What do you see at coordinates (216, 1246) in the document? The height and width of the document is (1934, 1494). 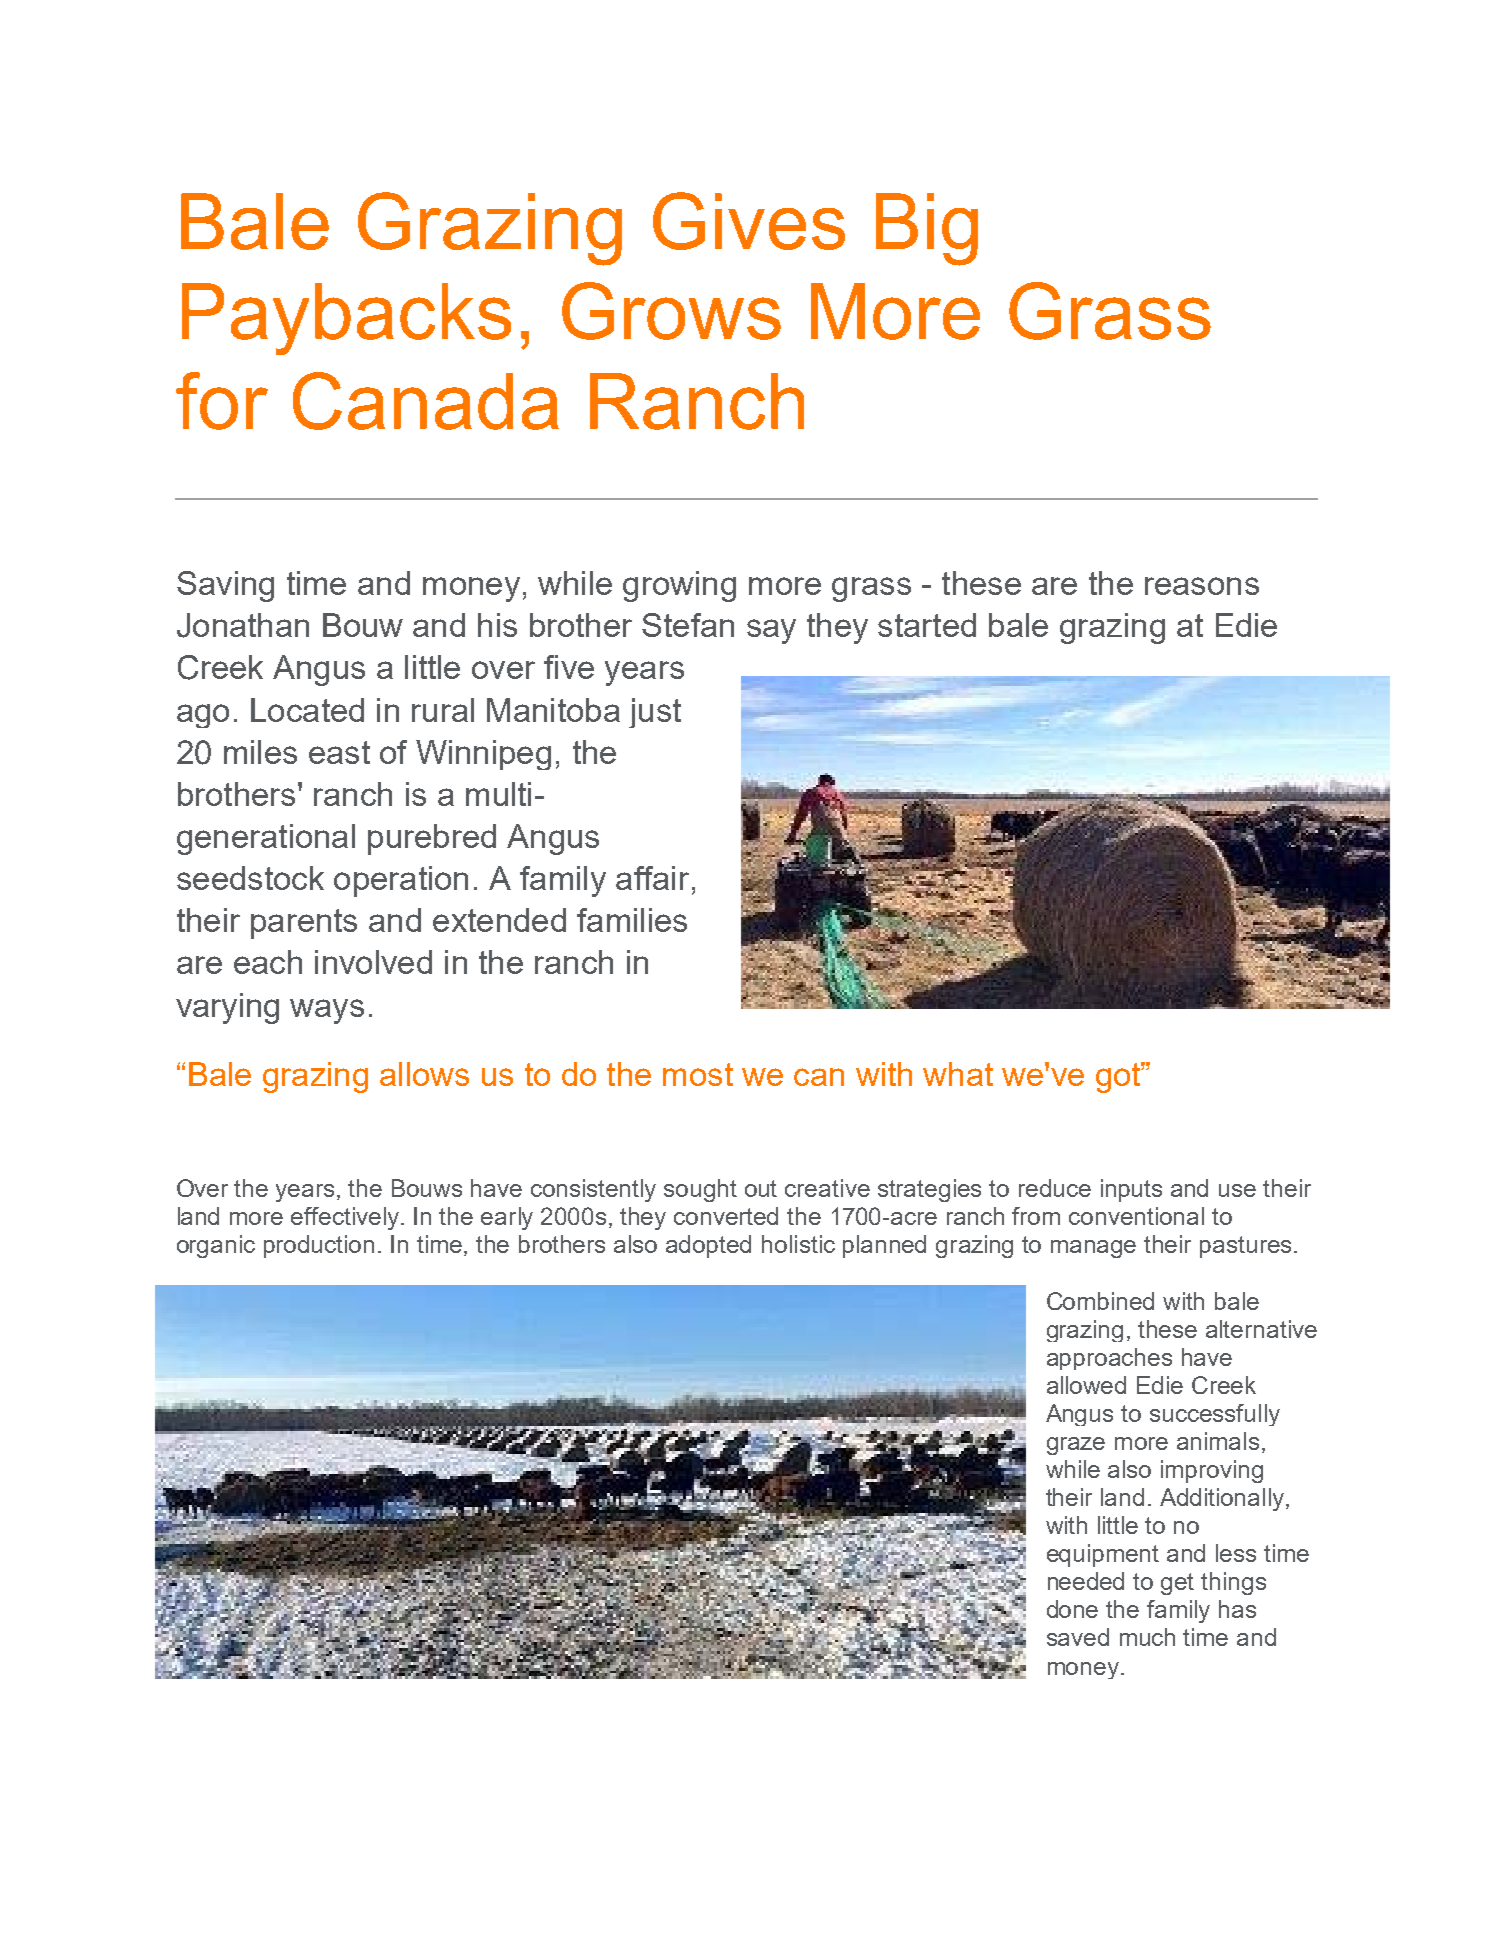 I see `organic` at bounding box center [216, 1246].
